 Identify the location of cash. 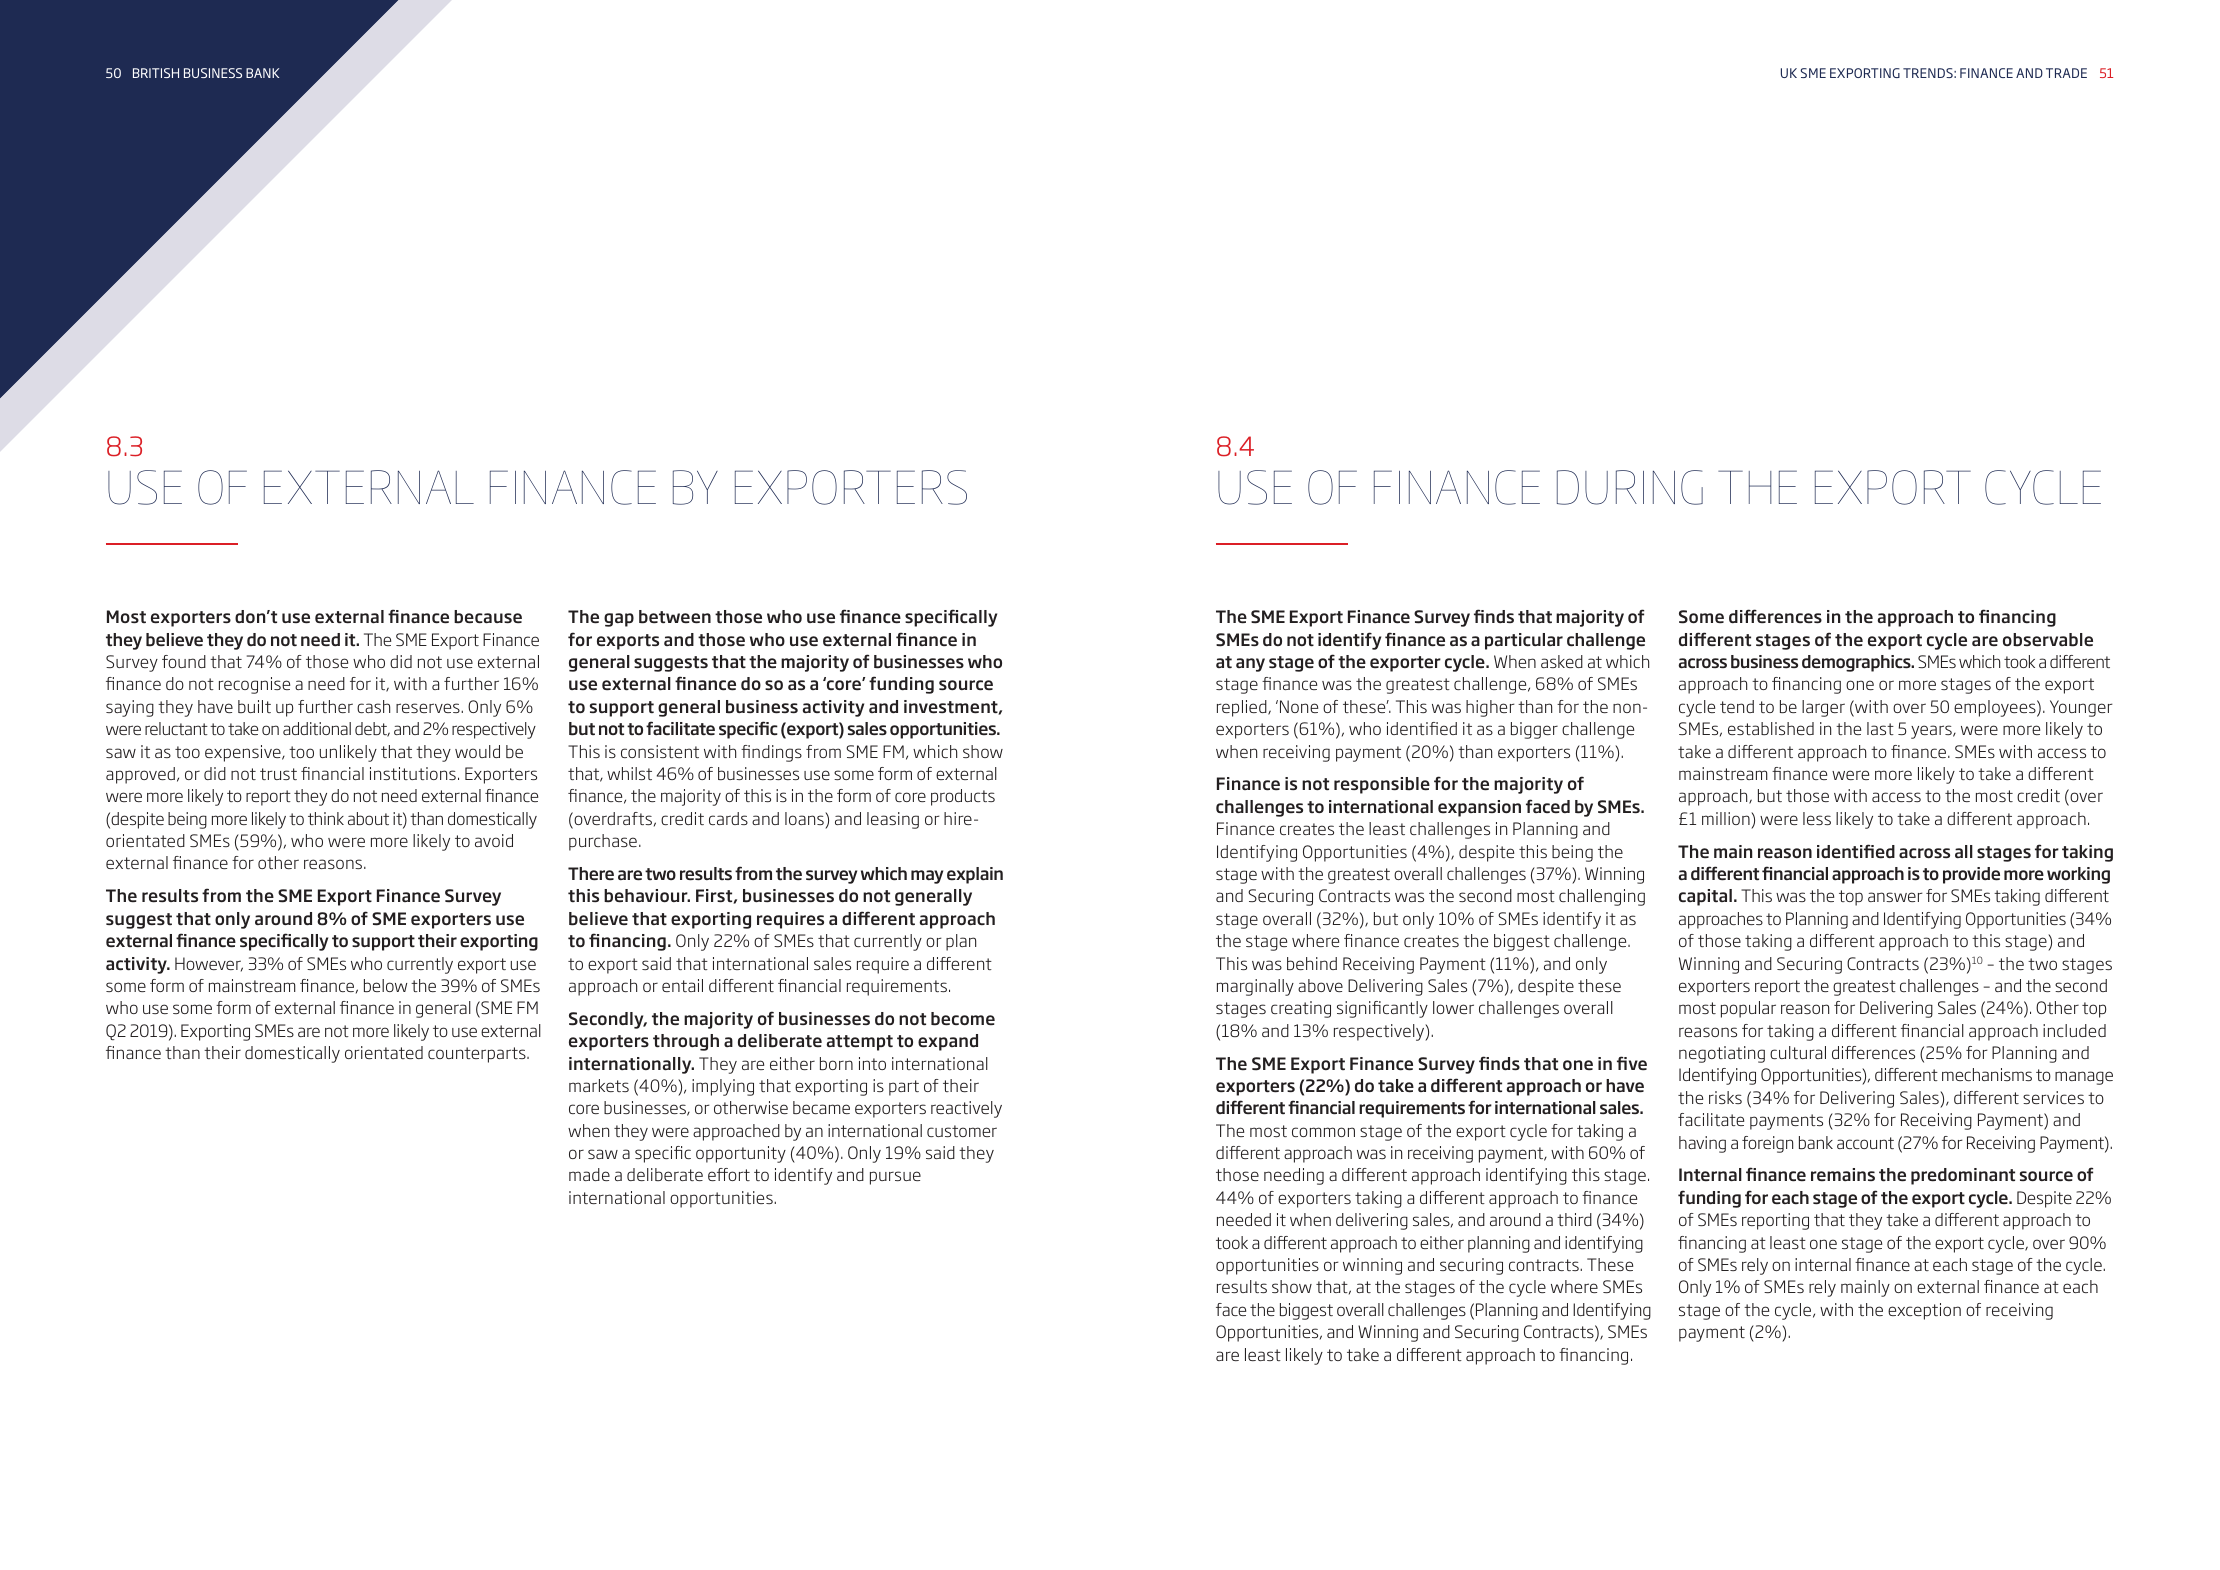
(373, 706).
